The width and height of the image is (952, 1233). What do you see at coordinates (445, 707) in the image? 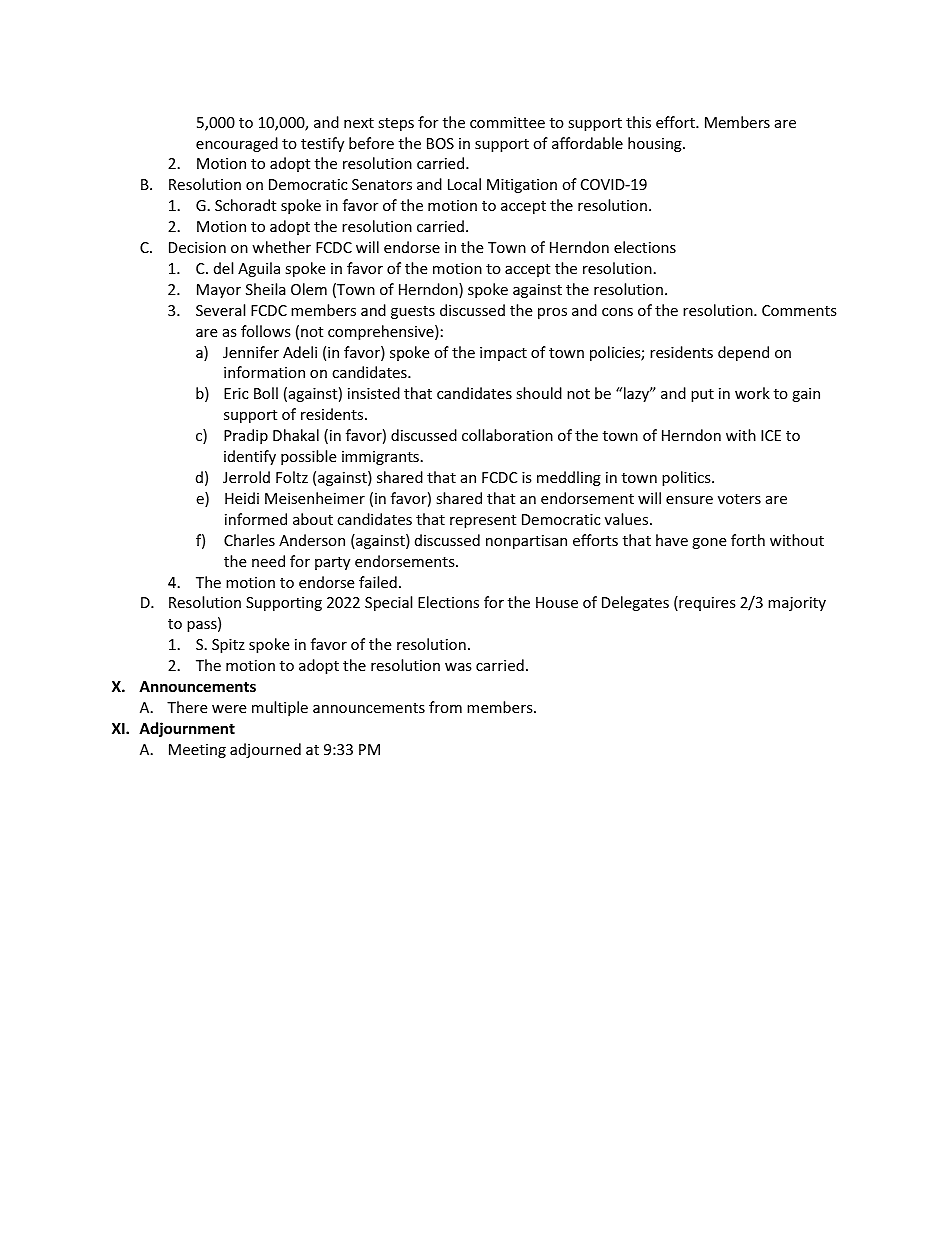
I see `from` at bounding box center [445, 707].
